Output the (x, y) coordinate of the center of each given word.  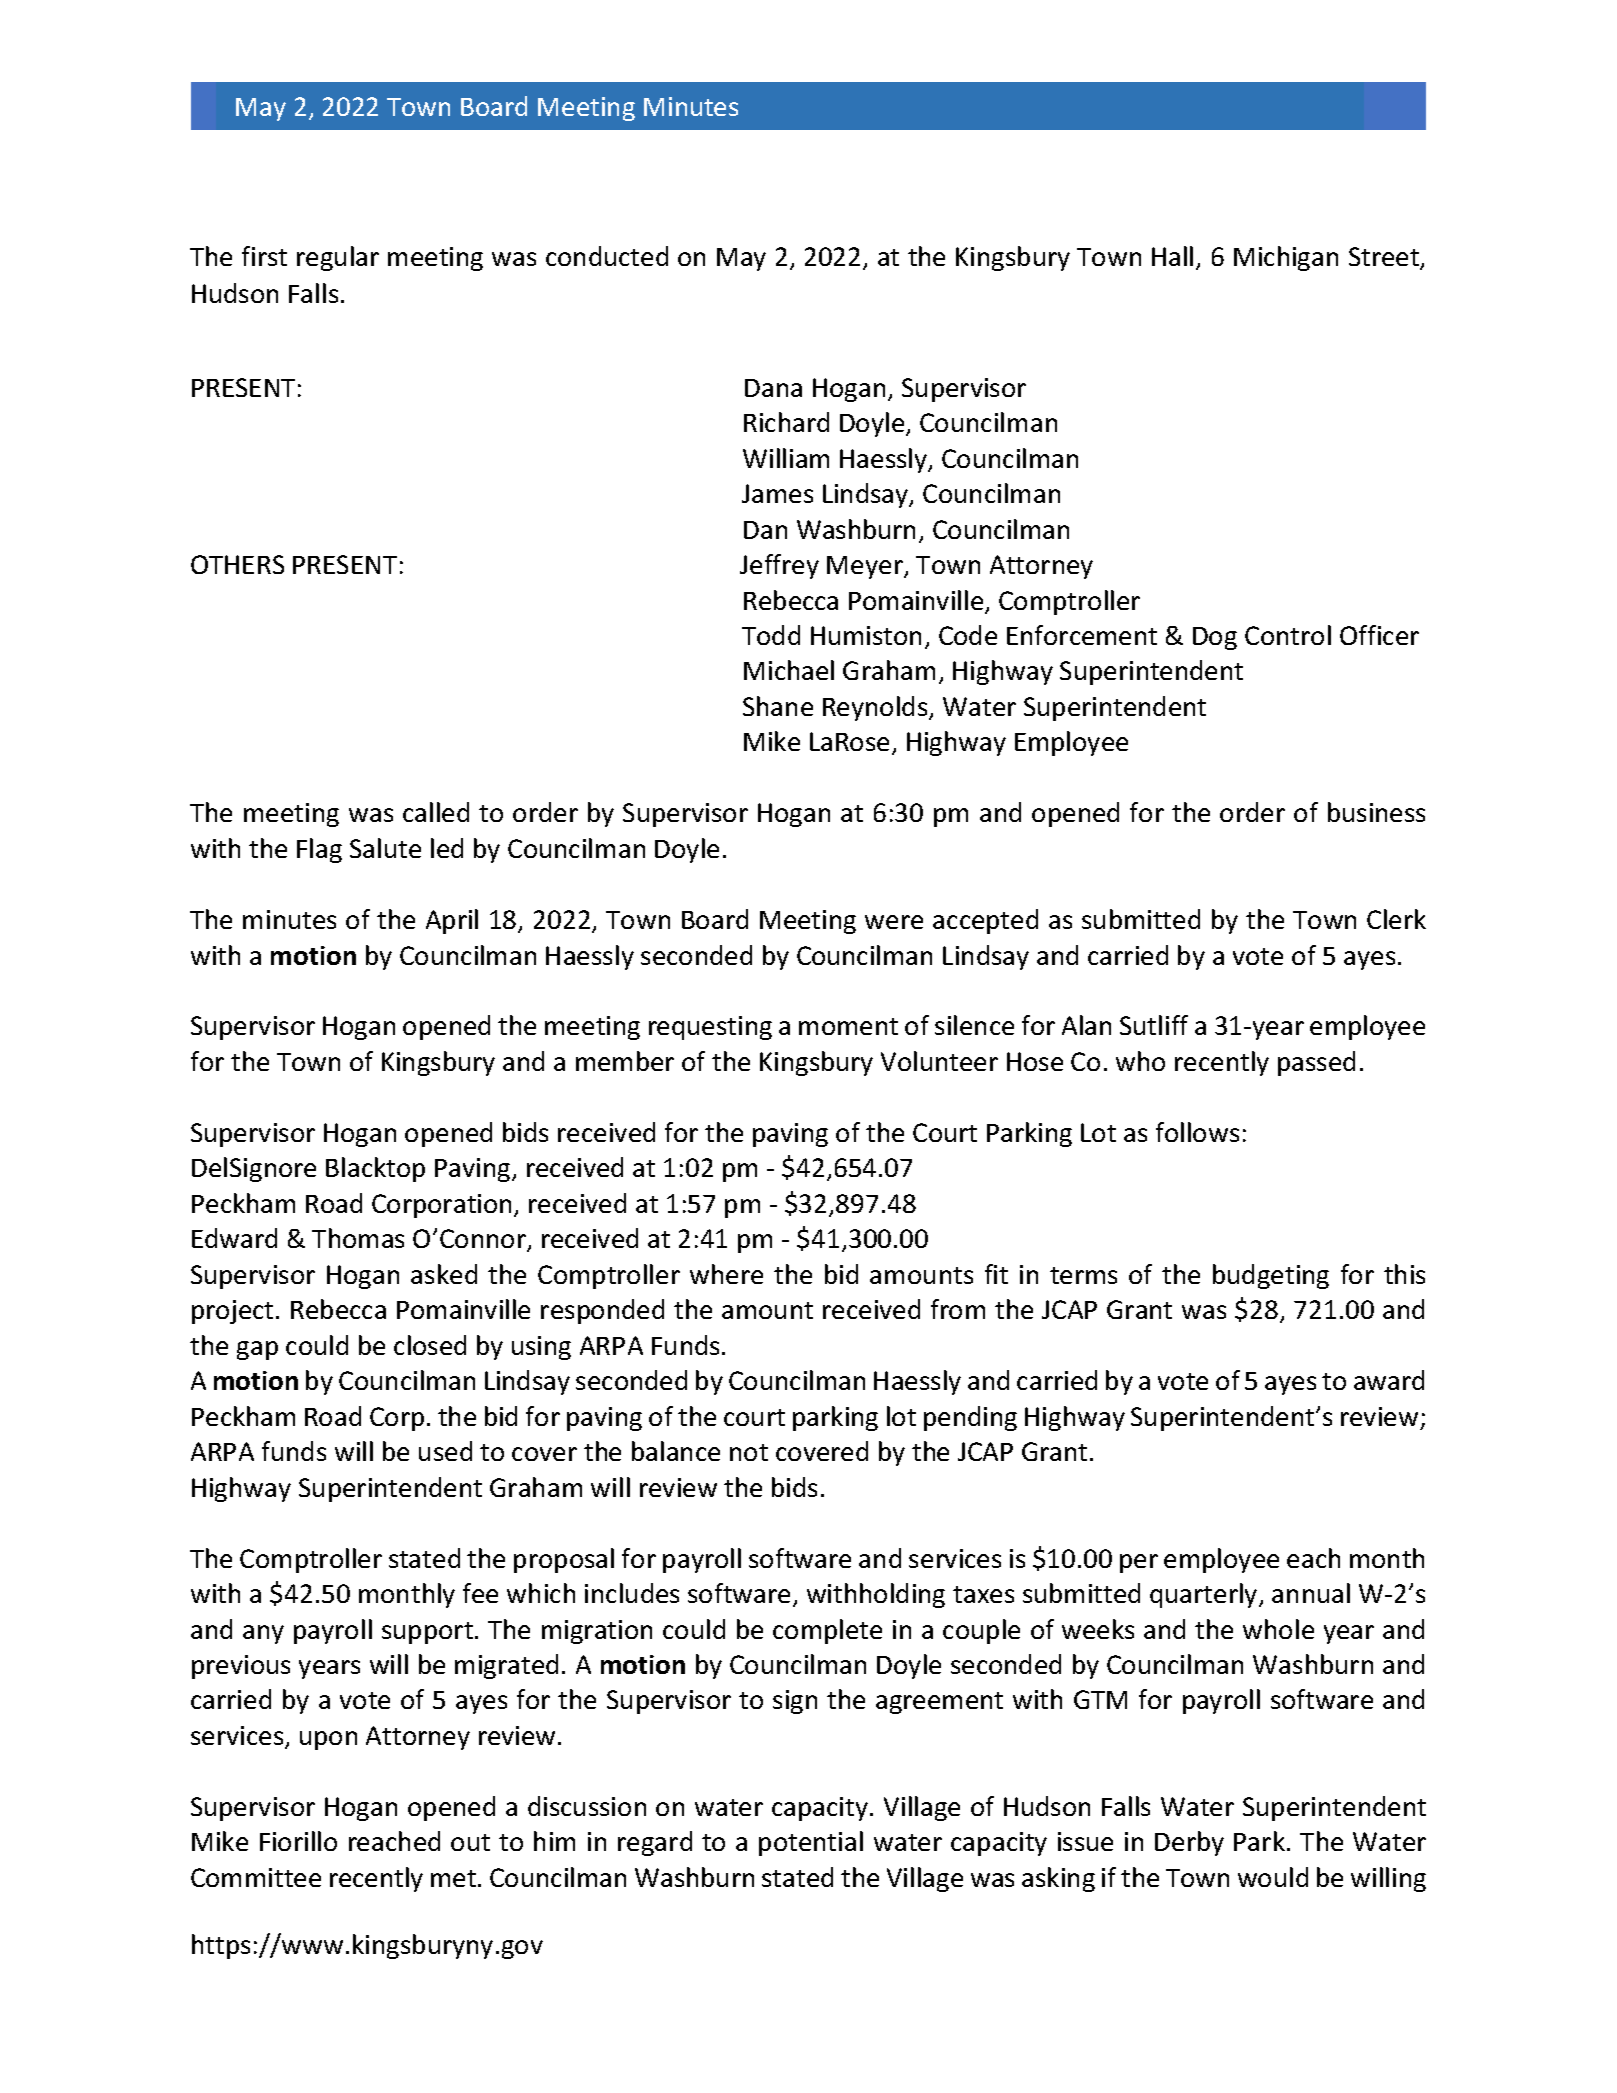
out (470, 1842)
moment (848, 1026)
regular (338, 258)
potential (811, 1843)
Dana (773, 388)
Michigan (1286, 258)
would (1273, 1877)
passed (1316, 1063)
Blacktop (375, 1169)
